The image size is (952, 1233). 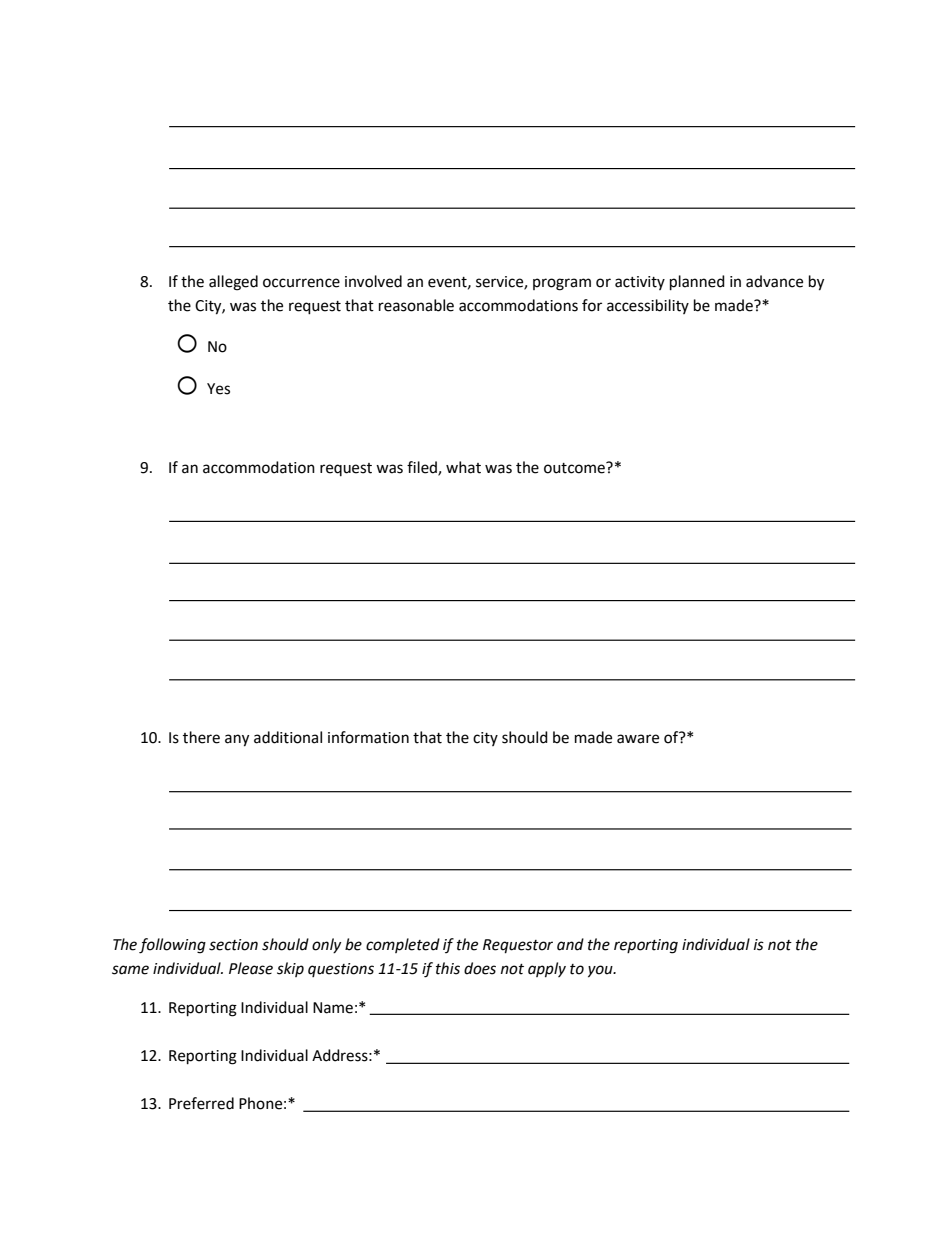 I want to click on alleged, so click(x=233, y=283).
